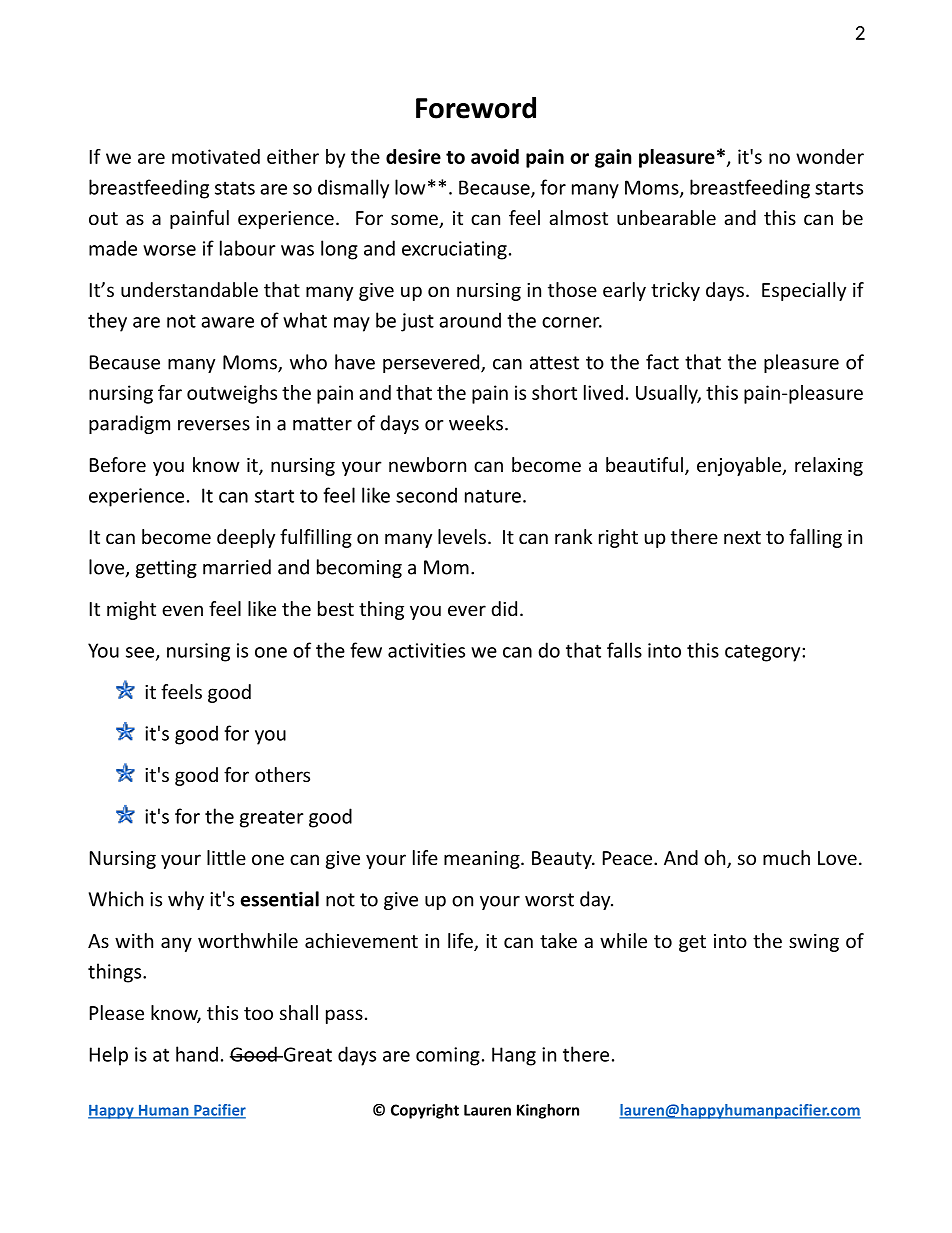  I want to click on hand, so click(197, 1054).
